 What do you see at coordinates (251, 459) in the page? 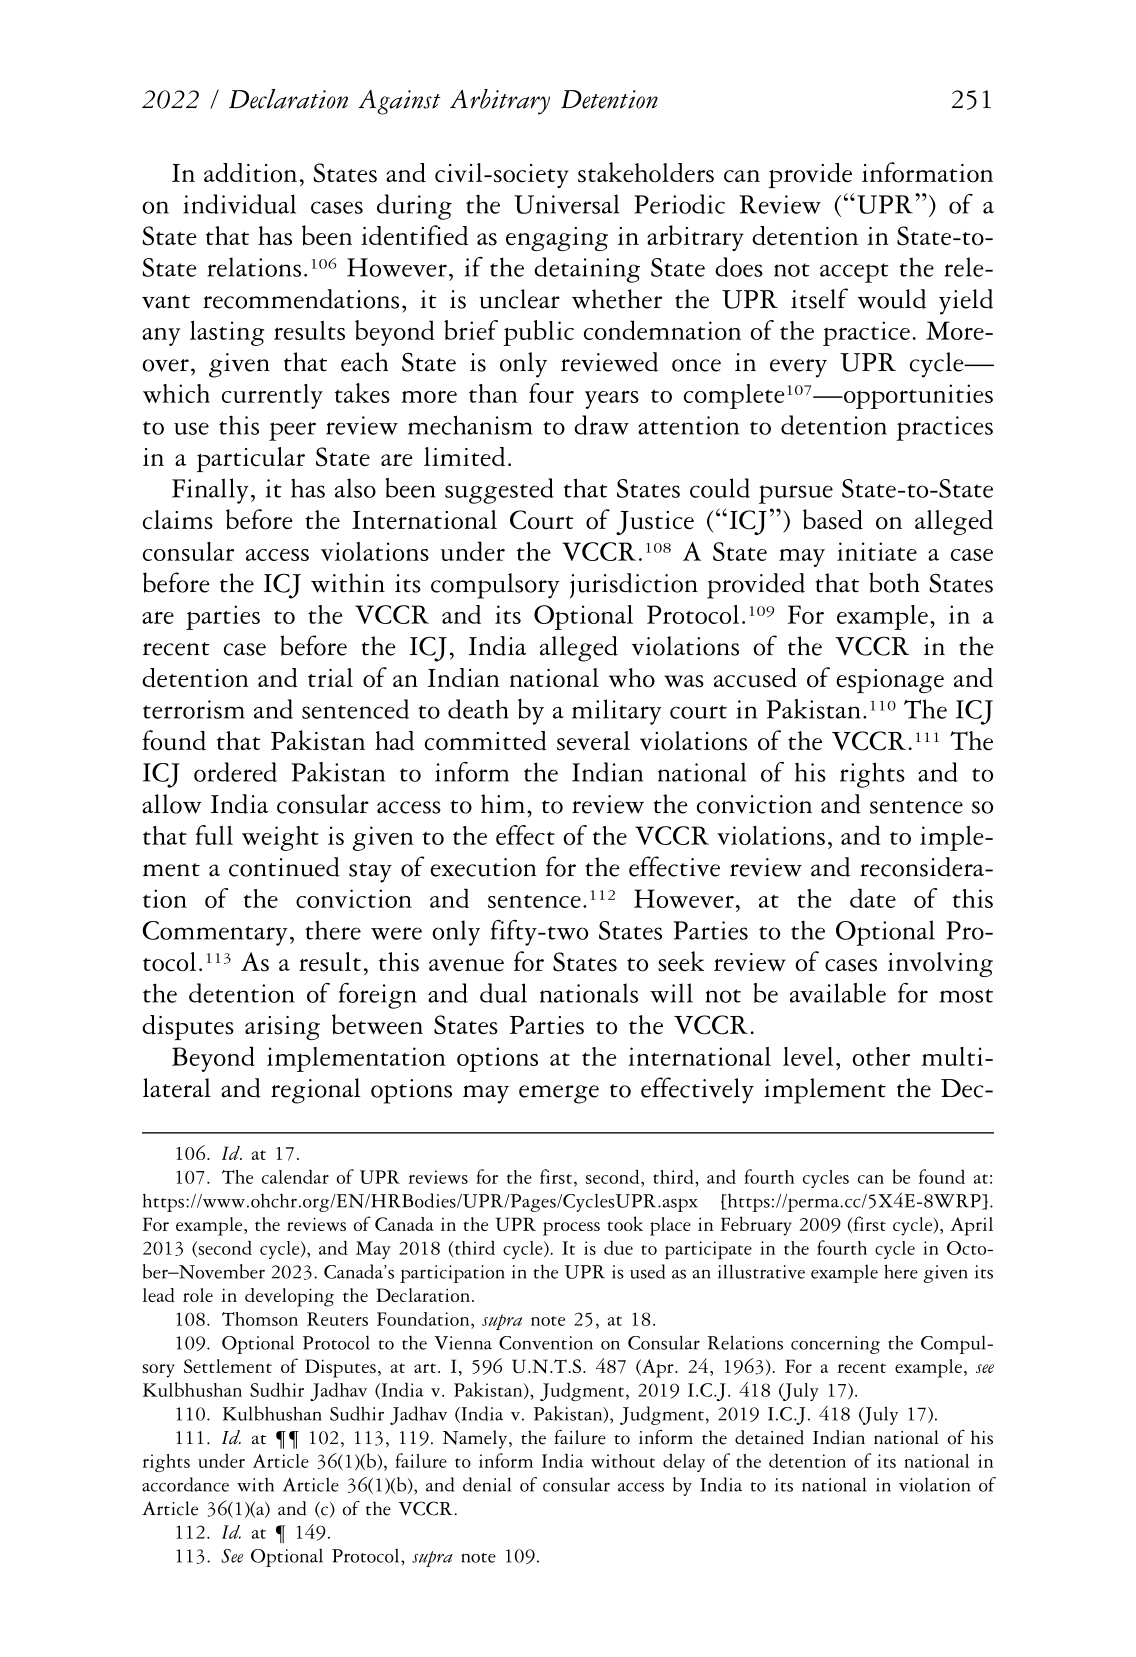
I see `particular` at bounding box center [251, 459].
